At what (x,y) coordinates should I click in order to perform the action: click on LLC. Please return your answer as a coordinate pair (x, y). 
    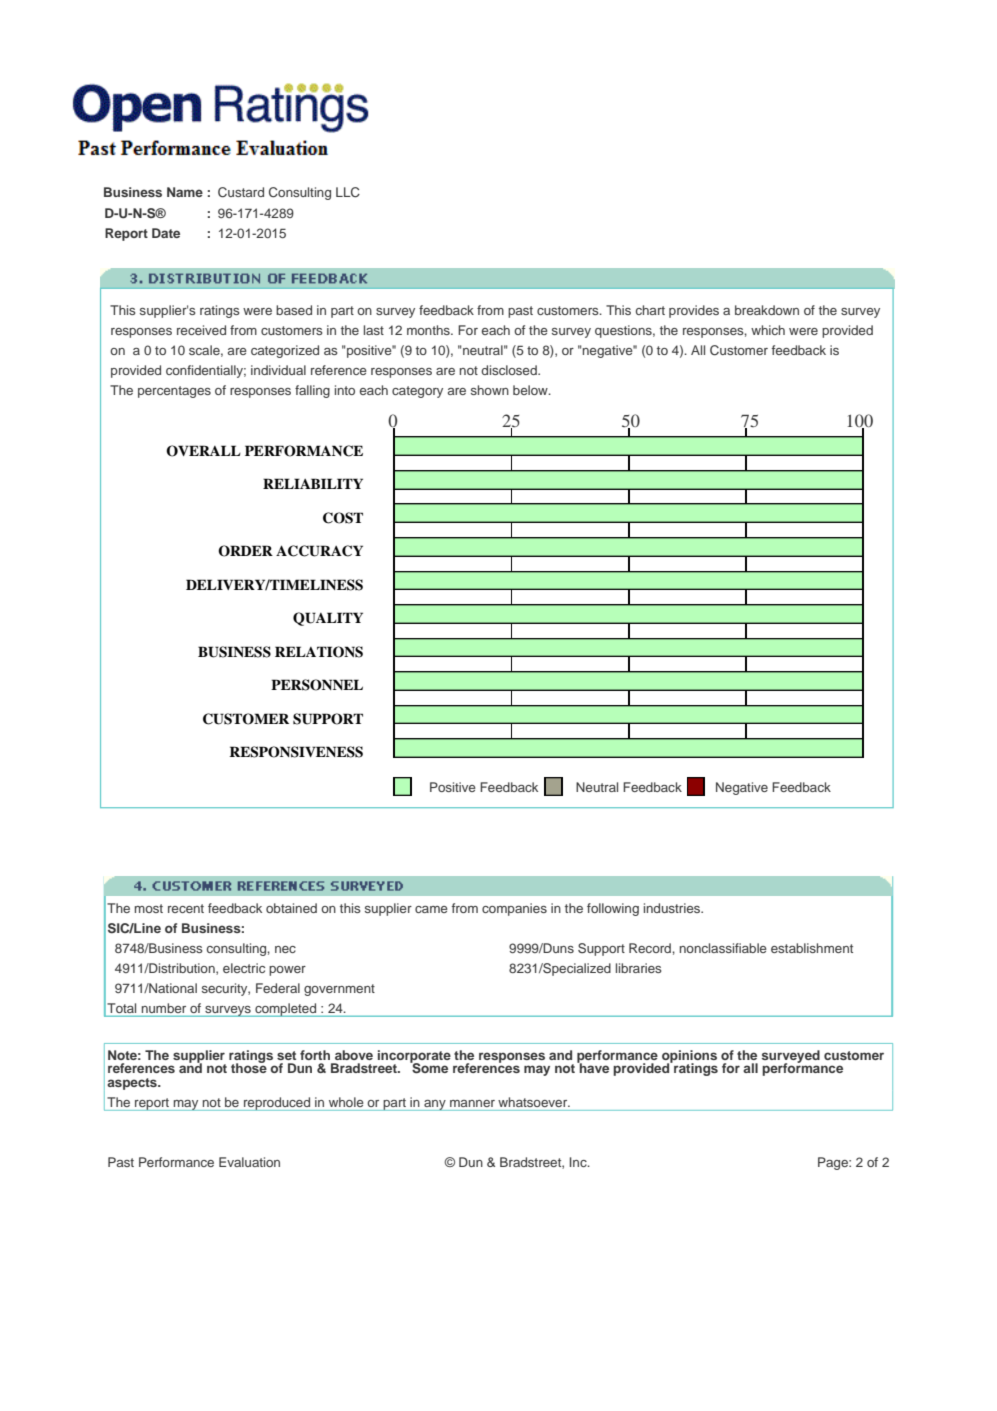
    Looking at the image, I should click on (348, 192).
